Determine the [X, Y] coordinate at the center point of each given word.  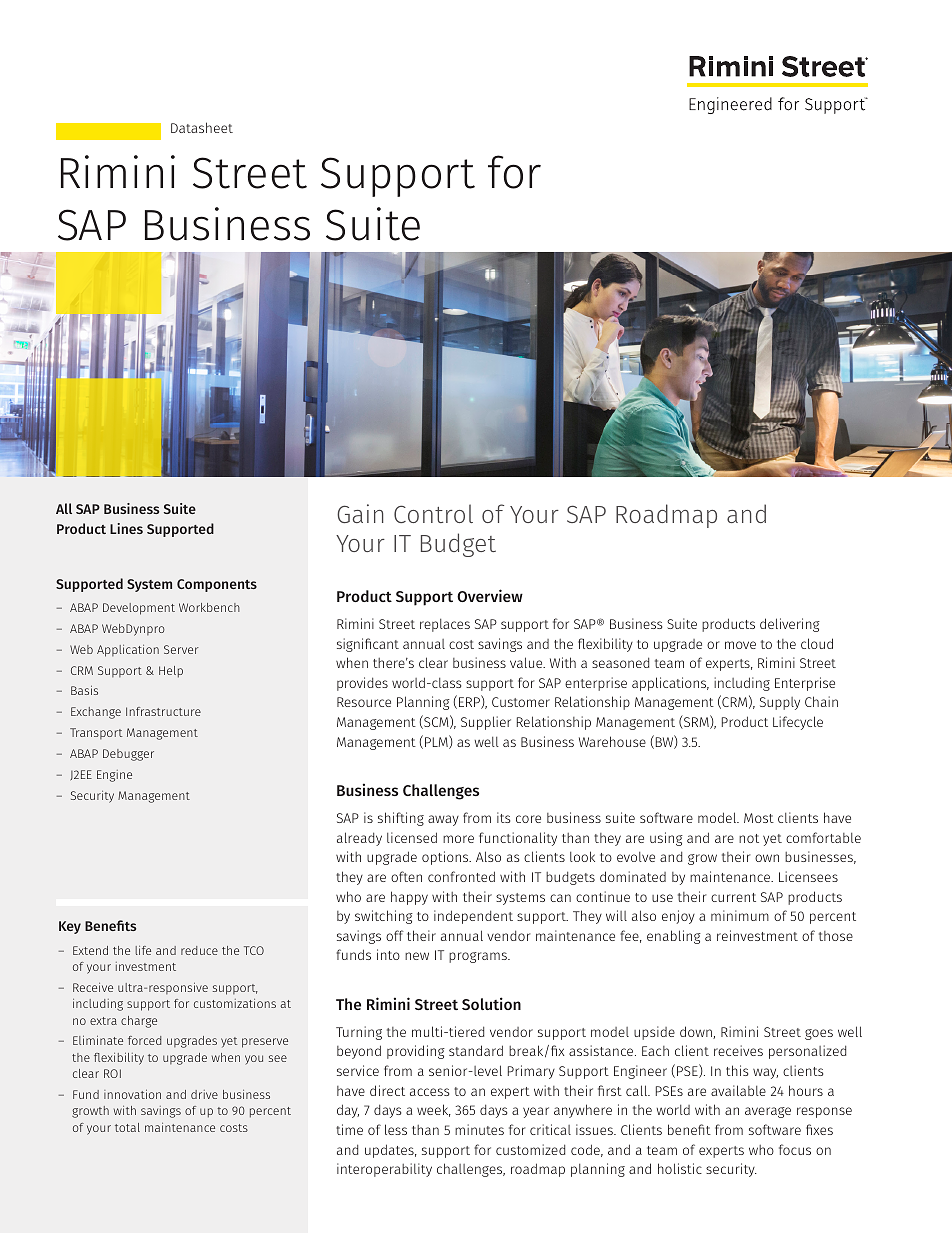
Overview [490, 595]
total [127, 1127]
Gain [360, 513]
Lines [126, 528]
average [768, 1112]
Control [433, 513]
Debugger [128, 755]
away [443, 820]
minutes [479, 1129]
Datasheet [202, 127]
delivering [790, 625]
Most [759, 818]
